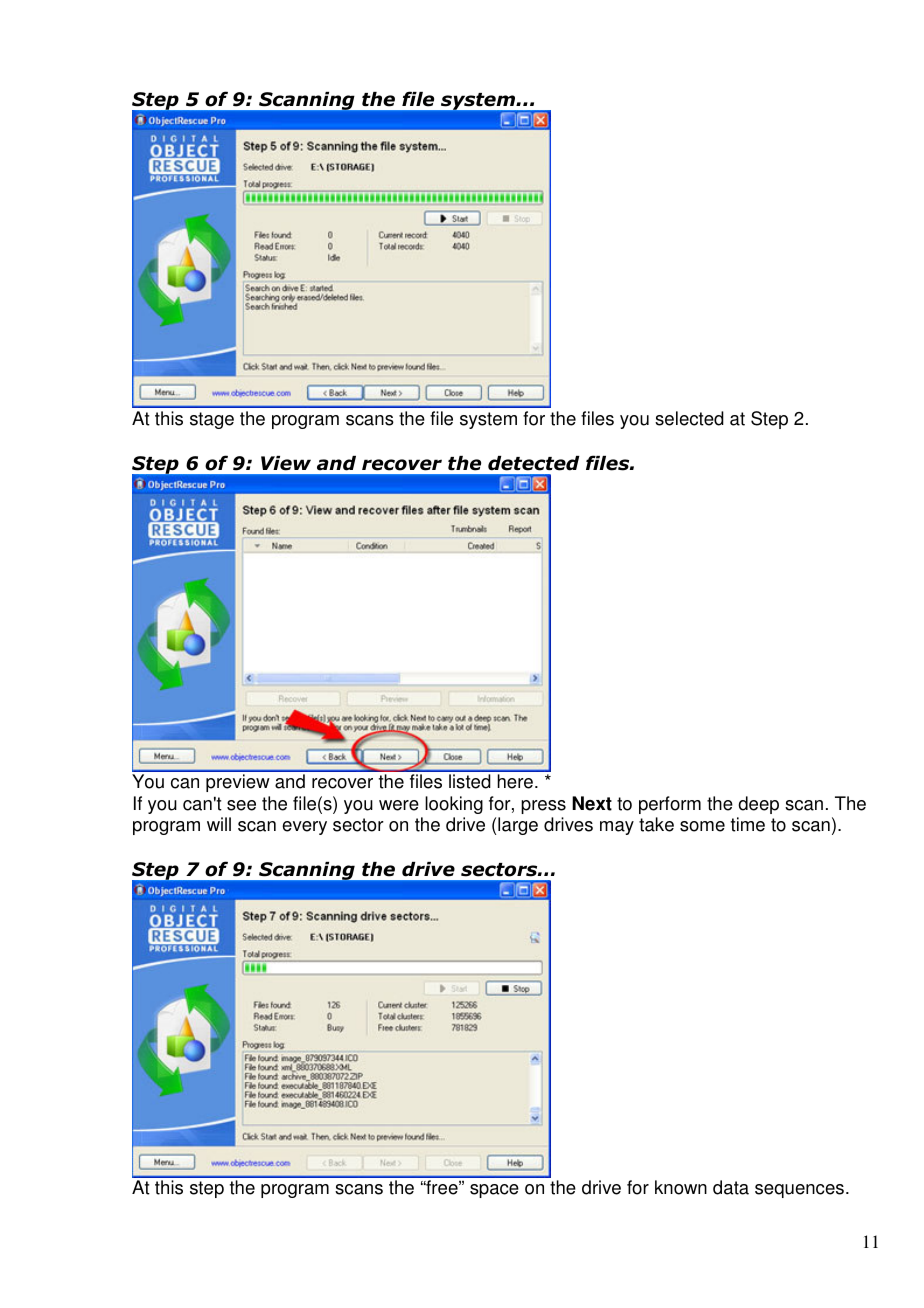 The width and height of the screenshot is (924, 1308). What do you see at coordinates (219, 824) in the screenshot?
I see `will` at bounding box center [219, 824].
